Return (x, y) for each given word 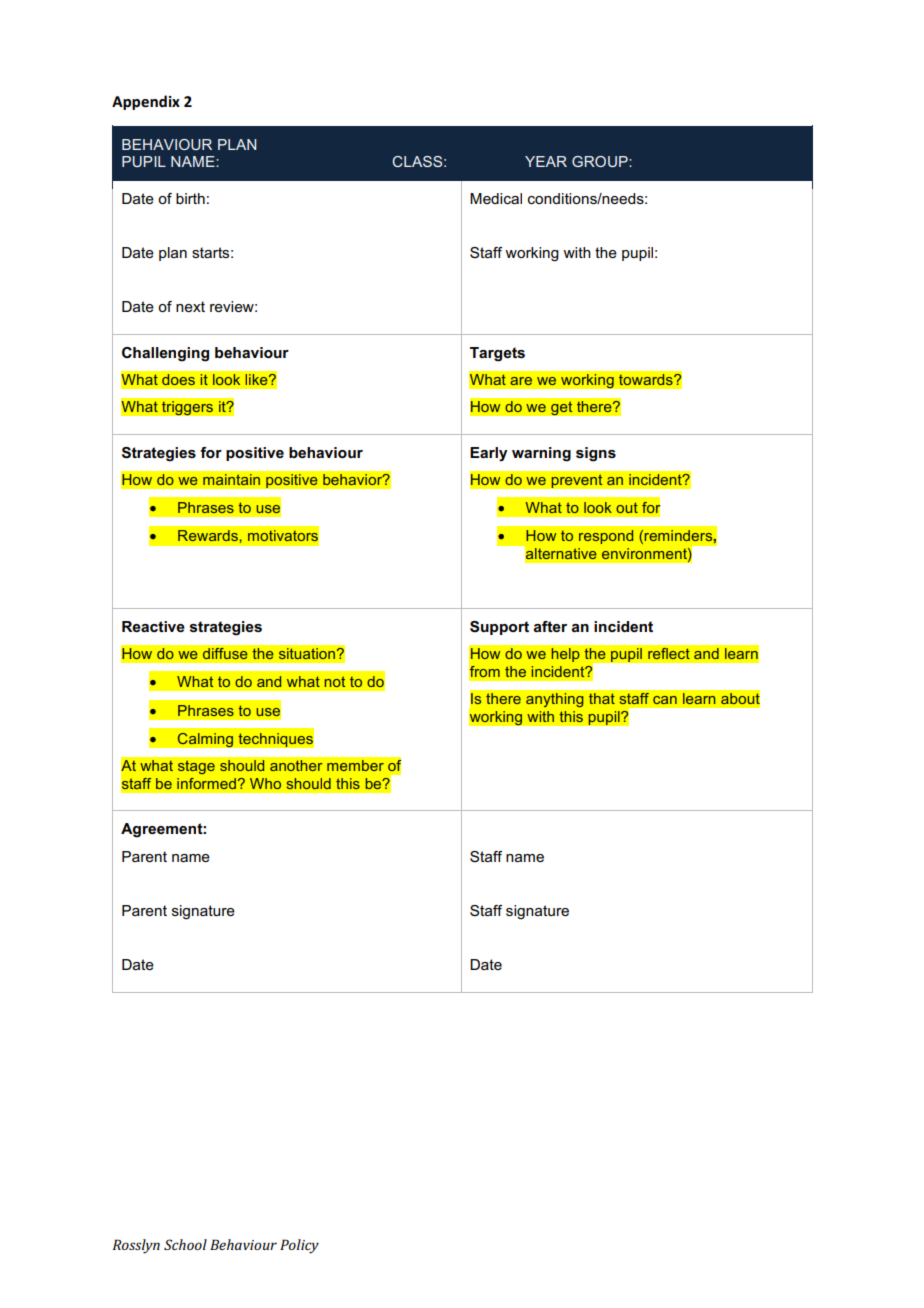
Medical (496, 198)
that (602, 698)
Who (265, 783)
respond (606, 537)
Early (488, 454)
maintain (232, 480)
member (355, 765)
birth (190, 198)
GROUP (601, 161)
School (185, 1244)
